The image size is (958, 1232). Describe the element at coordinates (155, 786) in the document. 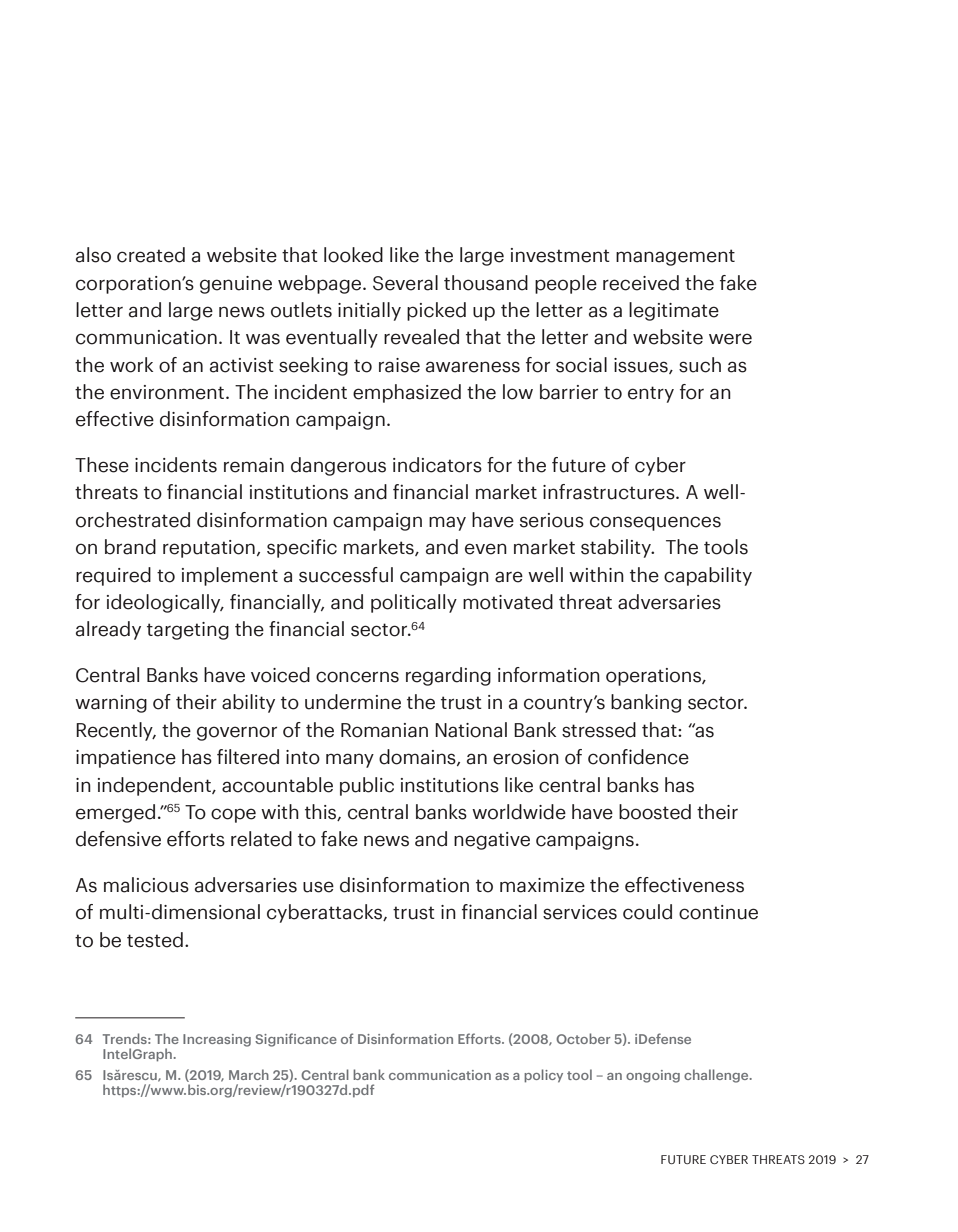

I see `independent` at that location.
